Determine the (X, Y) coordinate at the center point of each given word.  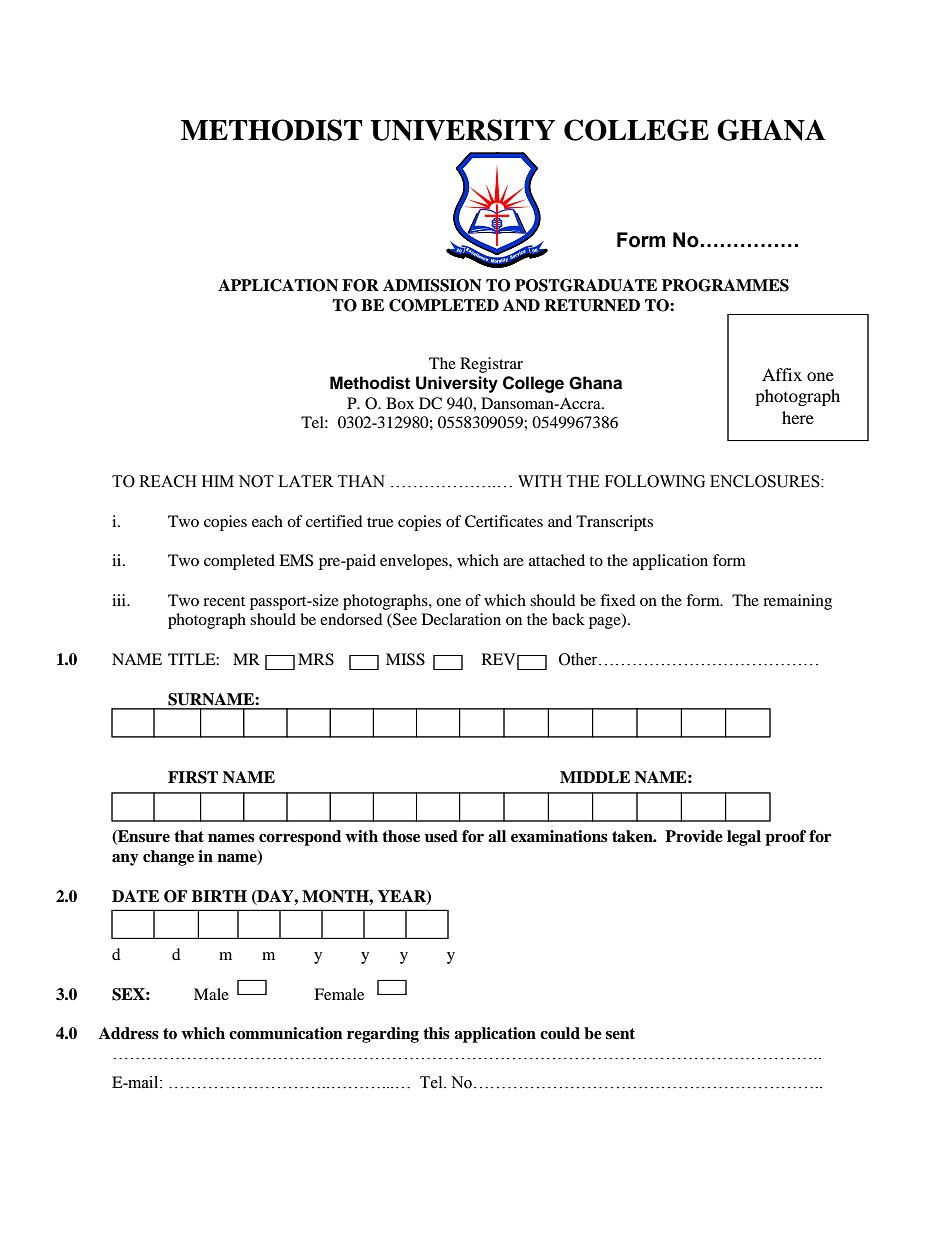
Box (400, 403)
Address (129, 1033)
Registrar (491, 365)
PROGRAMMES (725, 285)
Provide (694, 836)
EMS (296, 560)
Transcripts (614, 523)
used (441, 836)
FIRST (193, 777)
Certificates (504, 521)
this (436, 1033)
